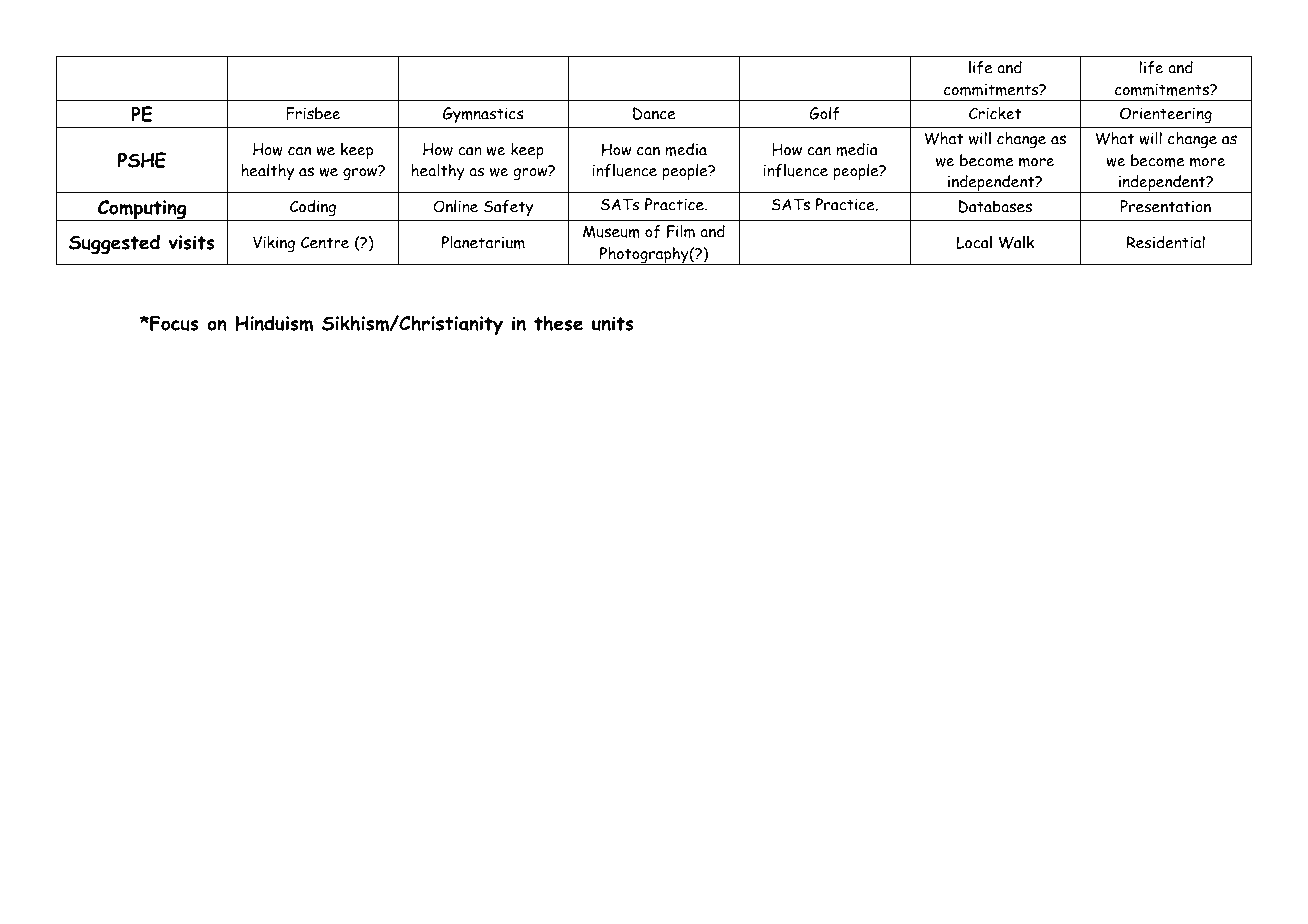 The image size is (1308, 924). Describe the element at coordinates (995, 206) in the page. I see `Databases` at that location.
